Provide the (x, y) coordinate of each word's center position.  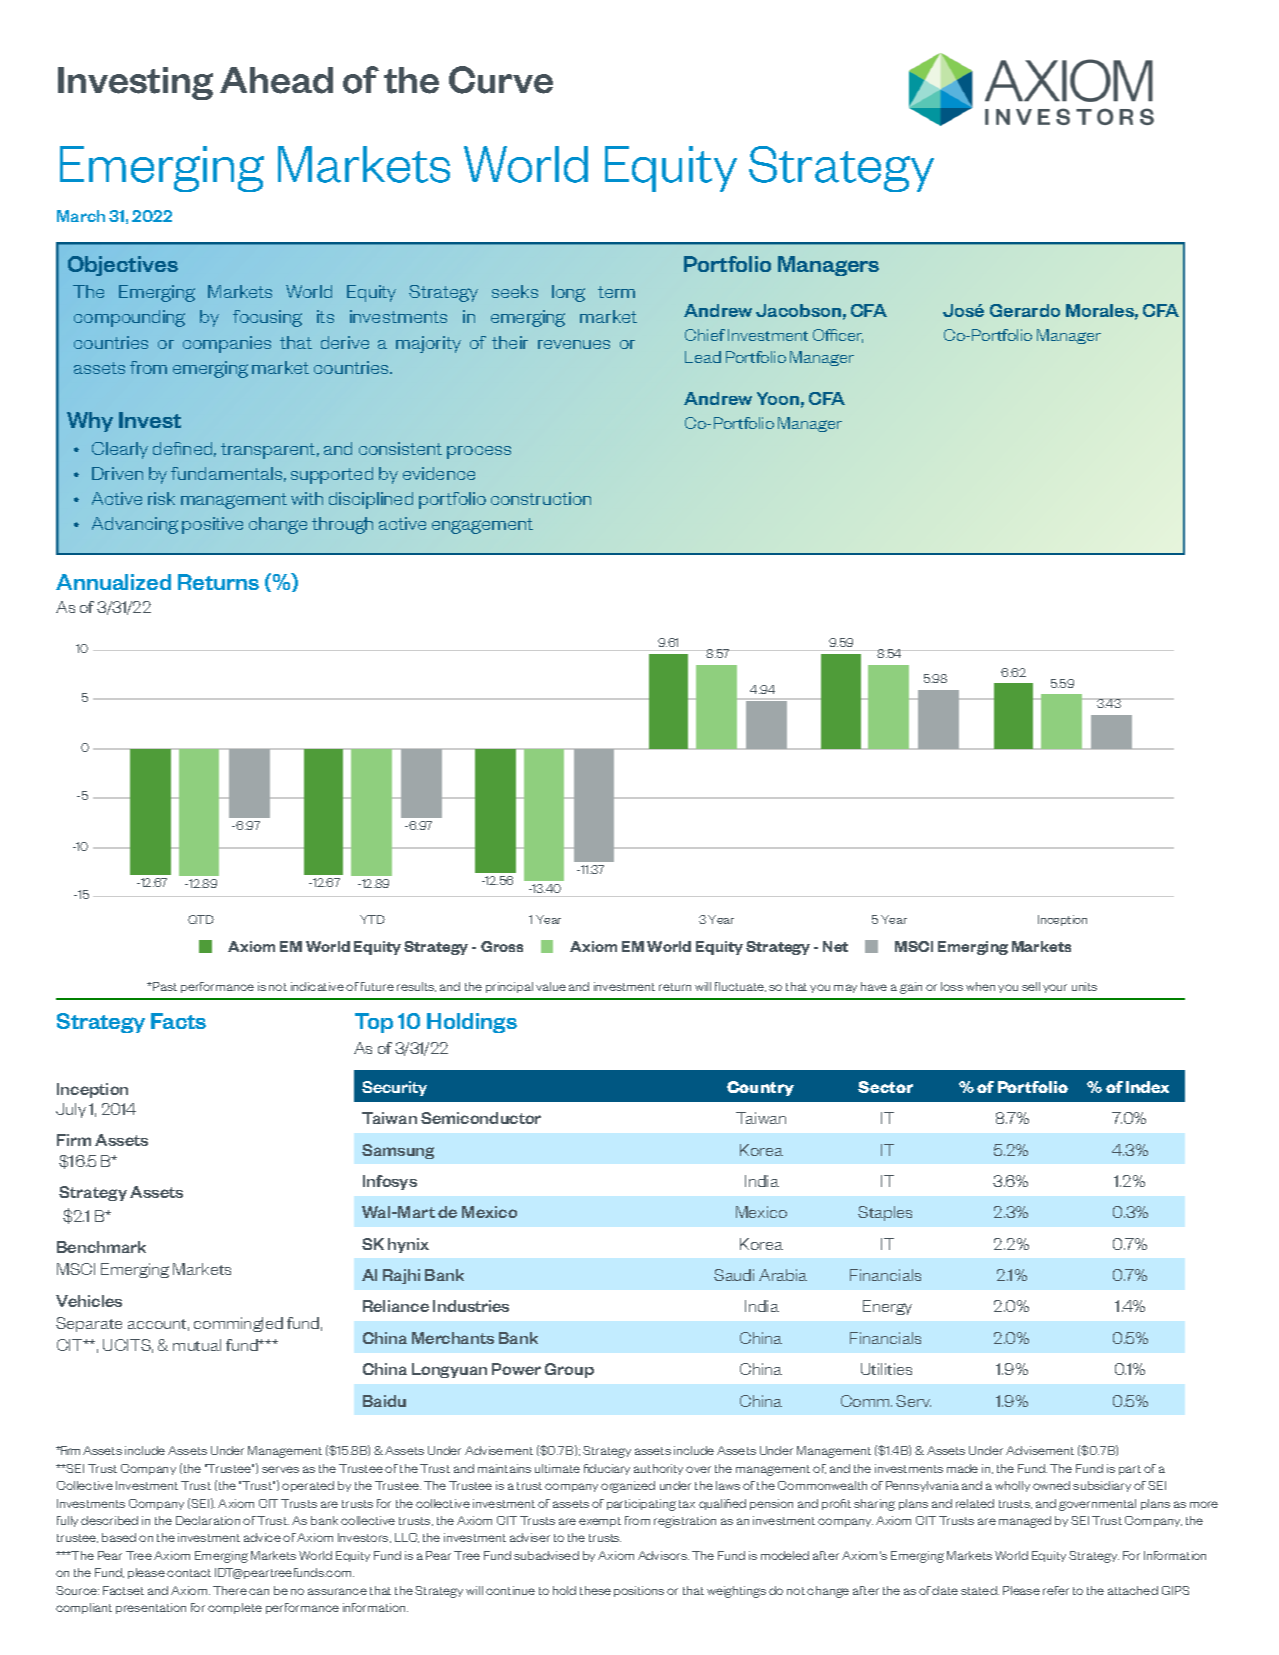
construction (541, 498)
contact (189, 1573)
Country (760, 1088)
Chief (705, 335)
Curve (501, 80)
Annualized (113, 582)
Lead (703, 357)
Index (1147, 1087)
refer (1056, 1590)
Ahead (276, 80)
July (71, 1110)
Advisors (663, 1555)
